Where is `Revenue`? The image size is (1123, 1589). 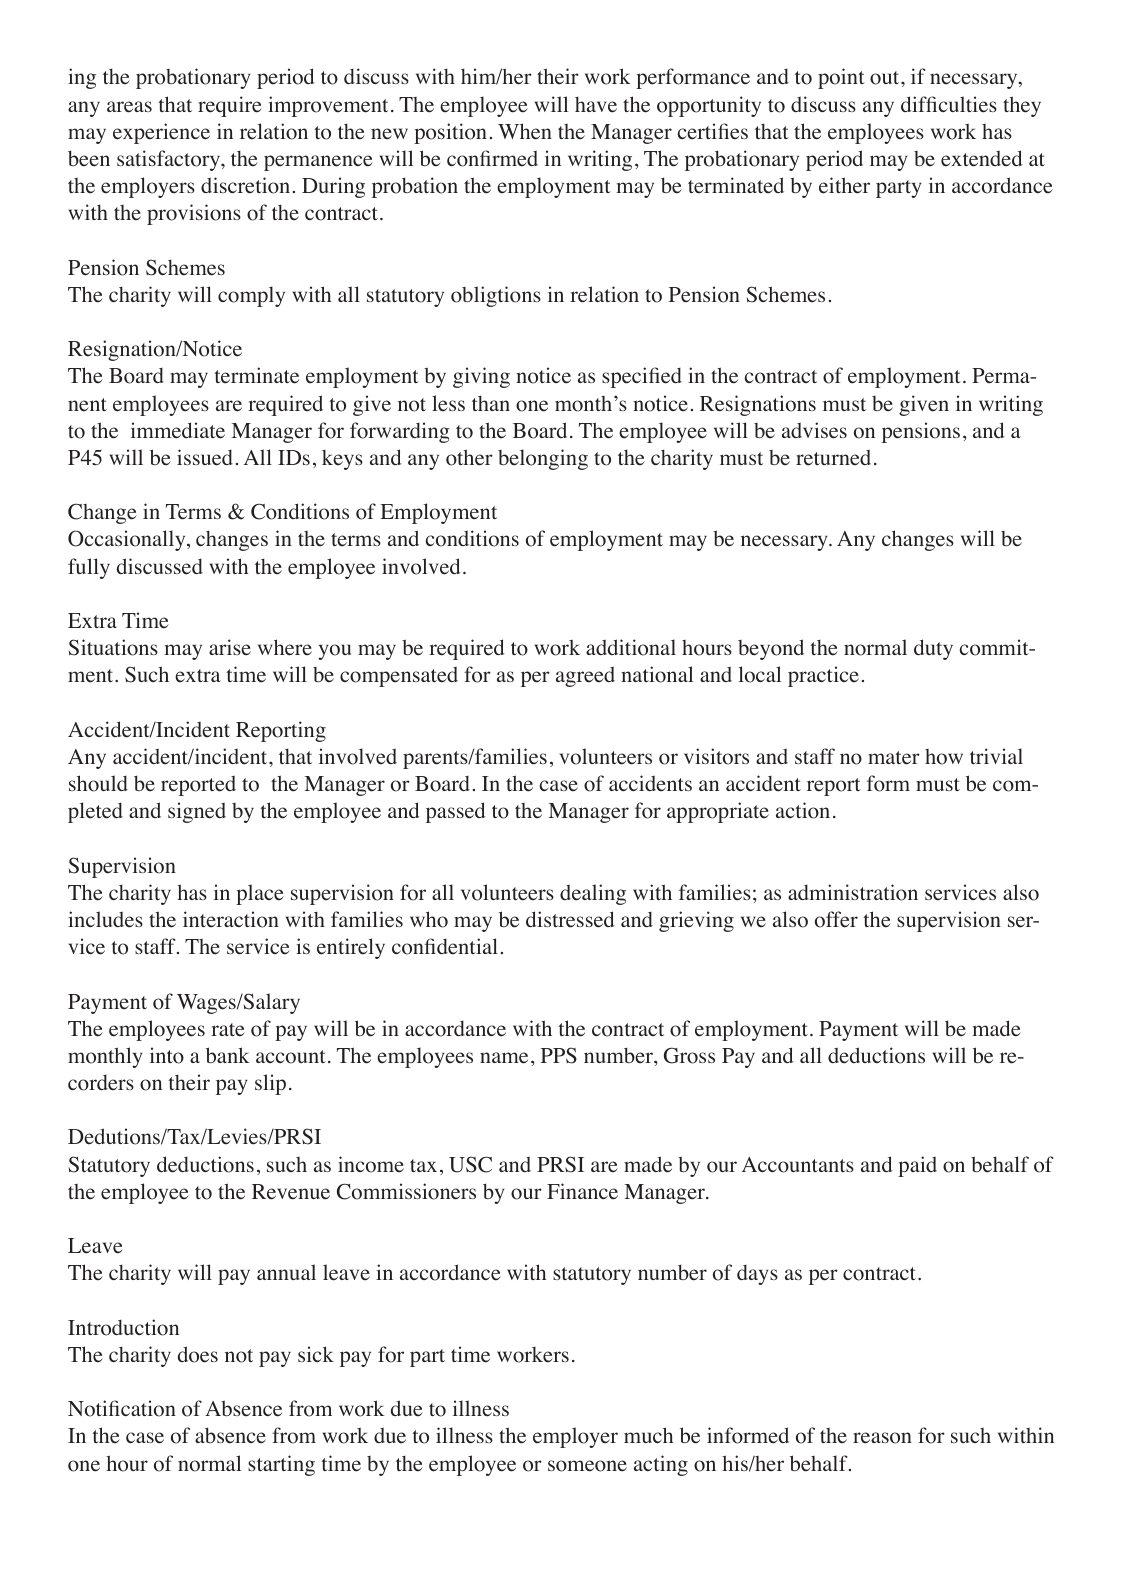
Revenue is located at coordinates (291, 1192).
